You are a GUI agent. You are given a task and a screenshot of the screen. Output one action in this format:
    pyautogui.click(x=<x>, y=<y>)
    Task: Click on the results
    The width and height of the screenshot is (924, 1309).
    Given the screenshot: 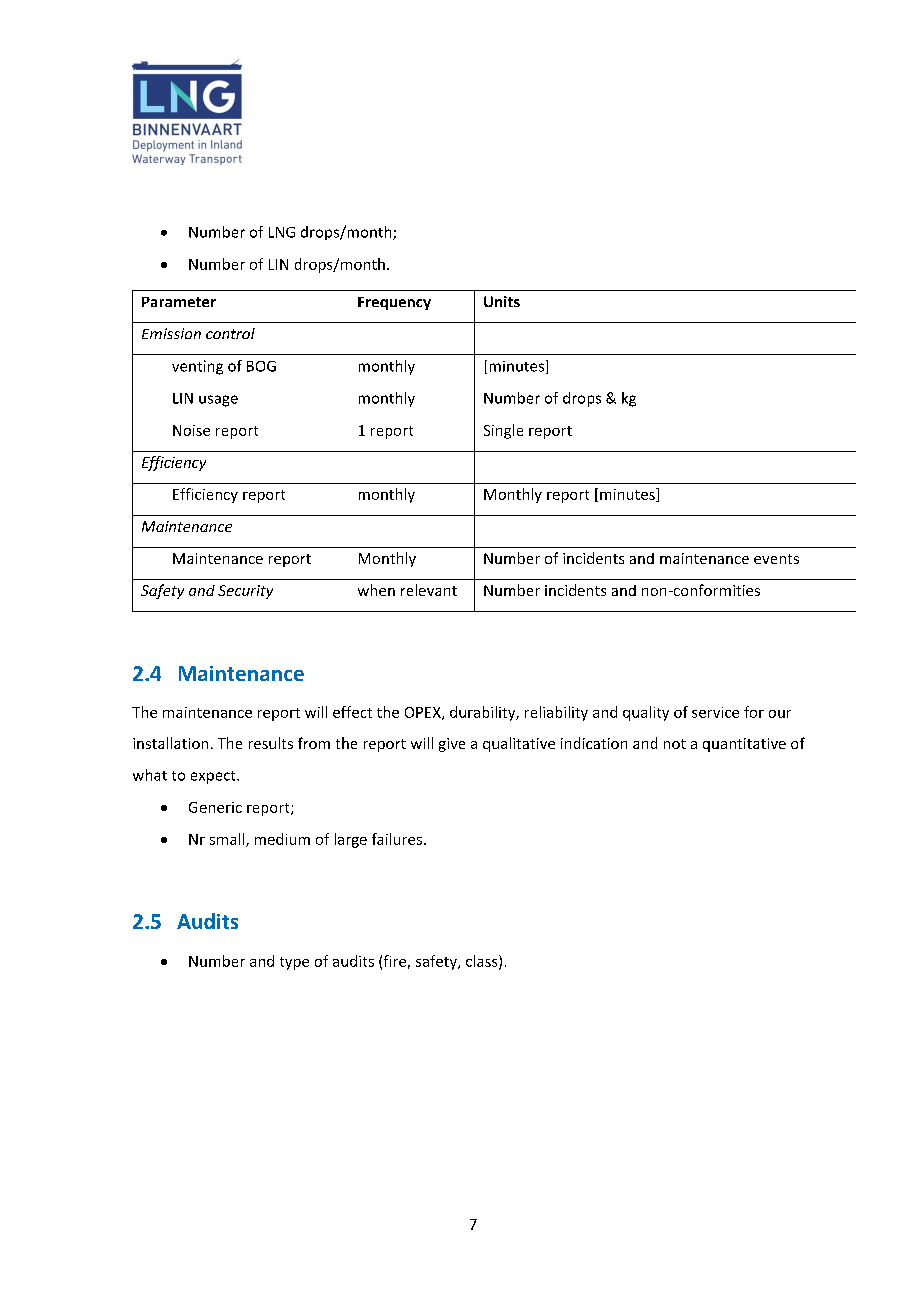 What is the action you would take?
    pyautogui.click(x=271, y=743)
